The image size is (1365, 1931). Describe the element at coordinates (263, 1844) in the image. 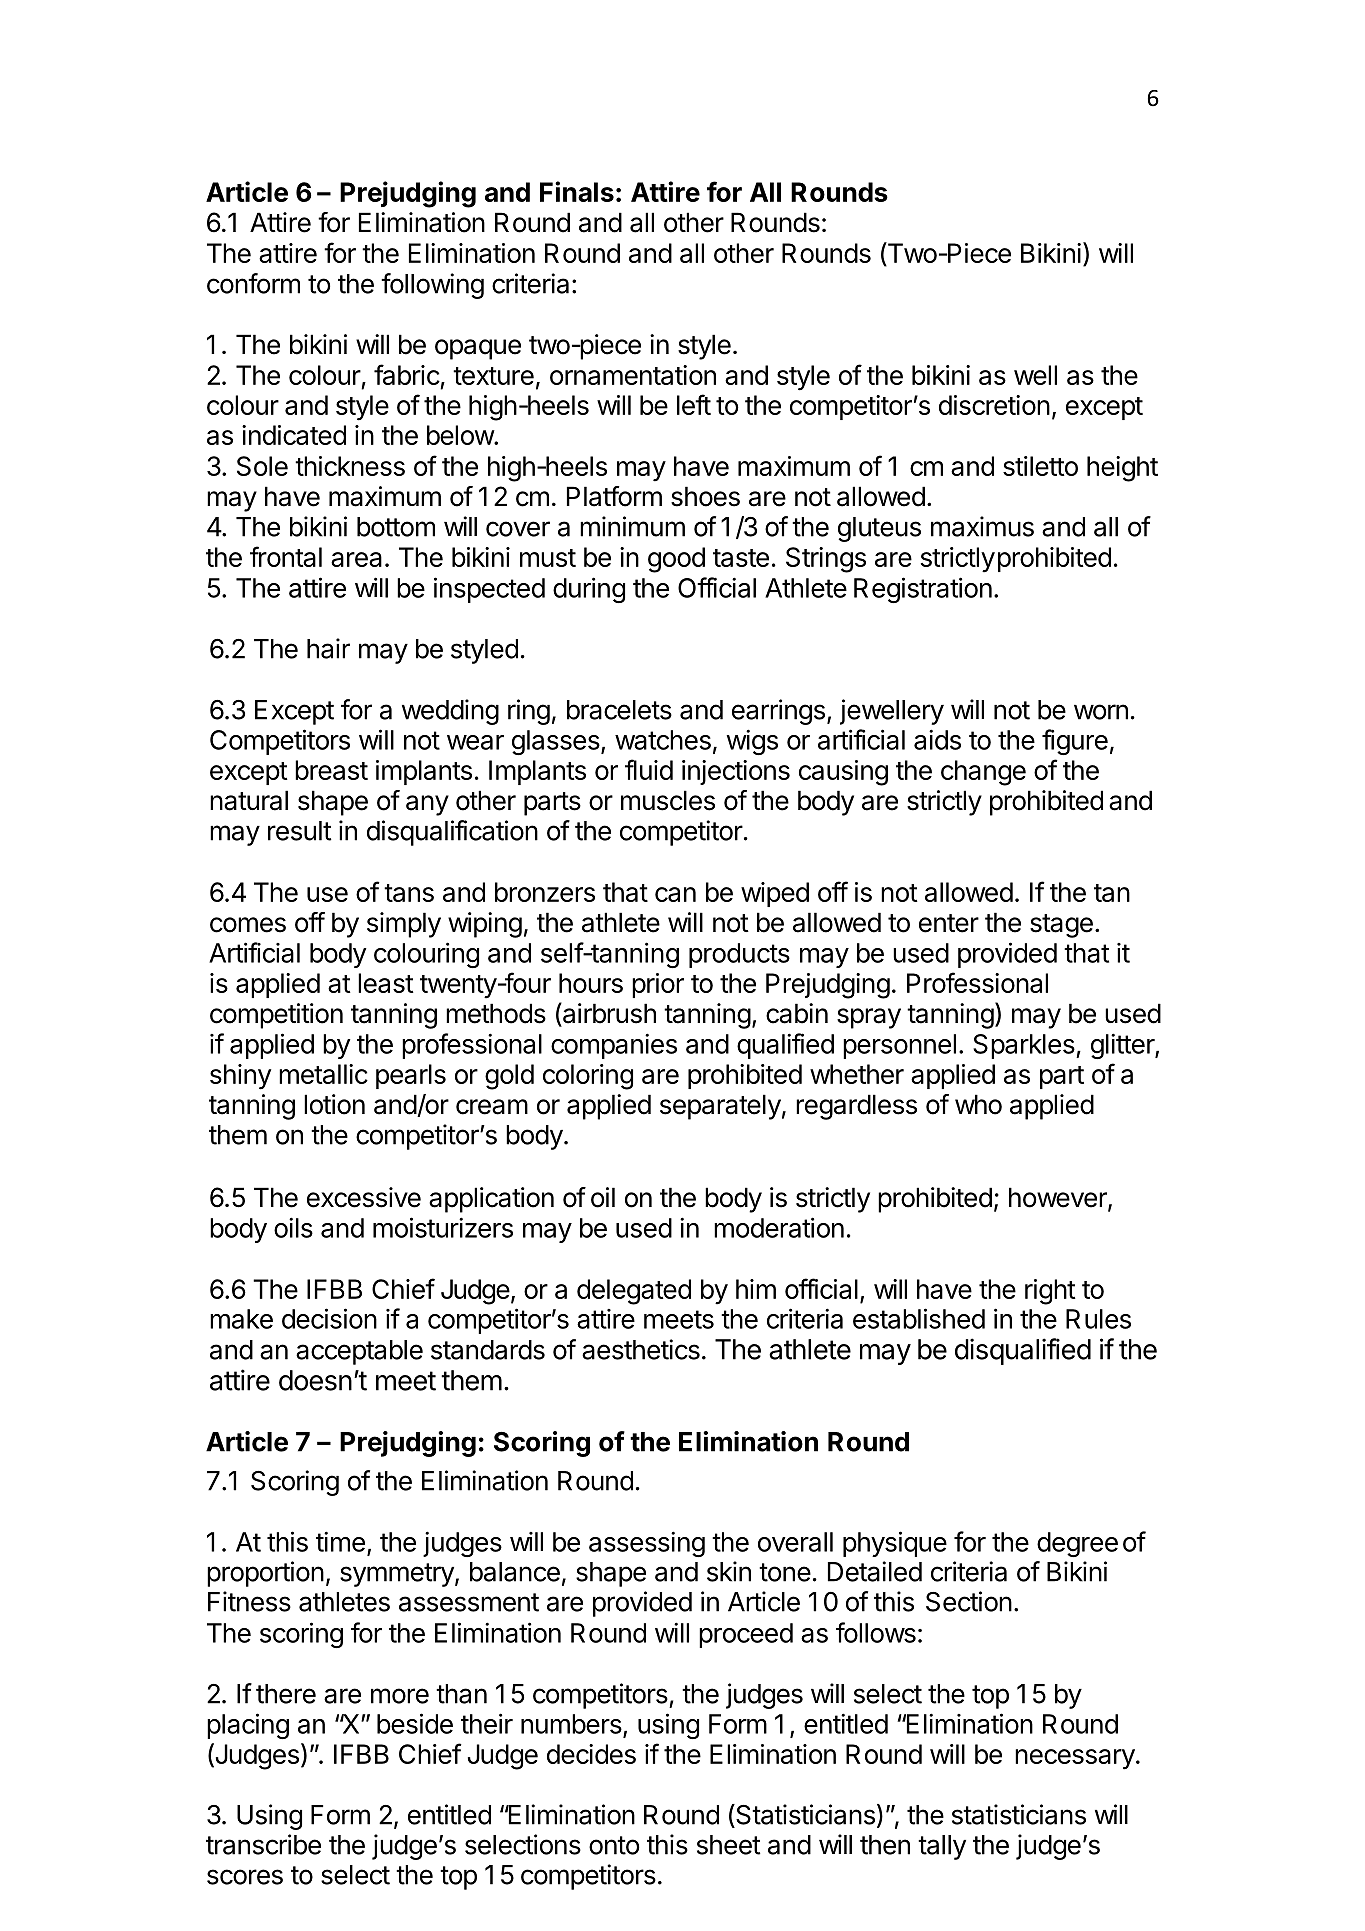

I see `transcribe` at that location.
